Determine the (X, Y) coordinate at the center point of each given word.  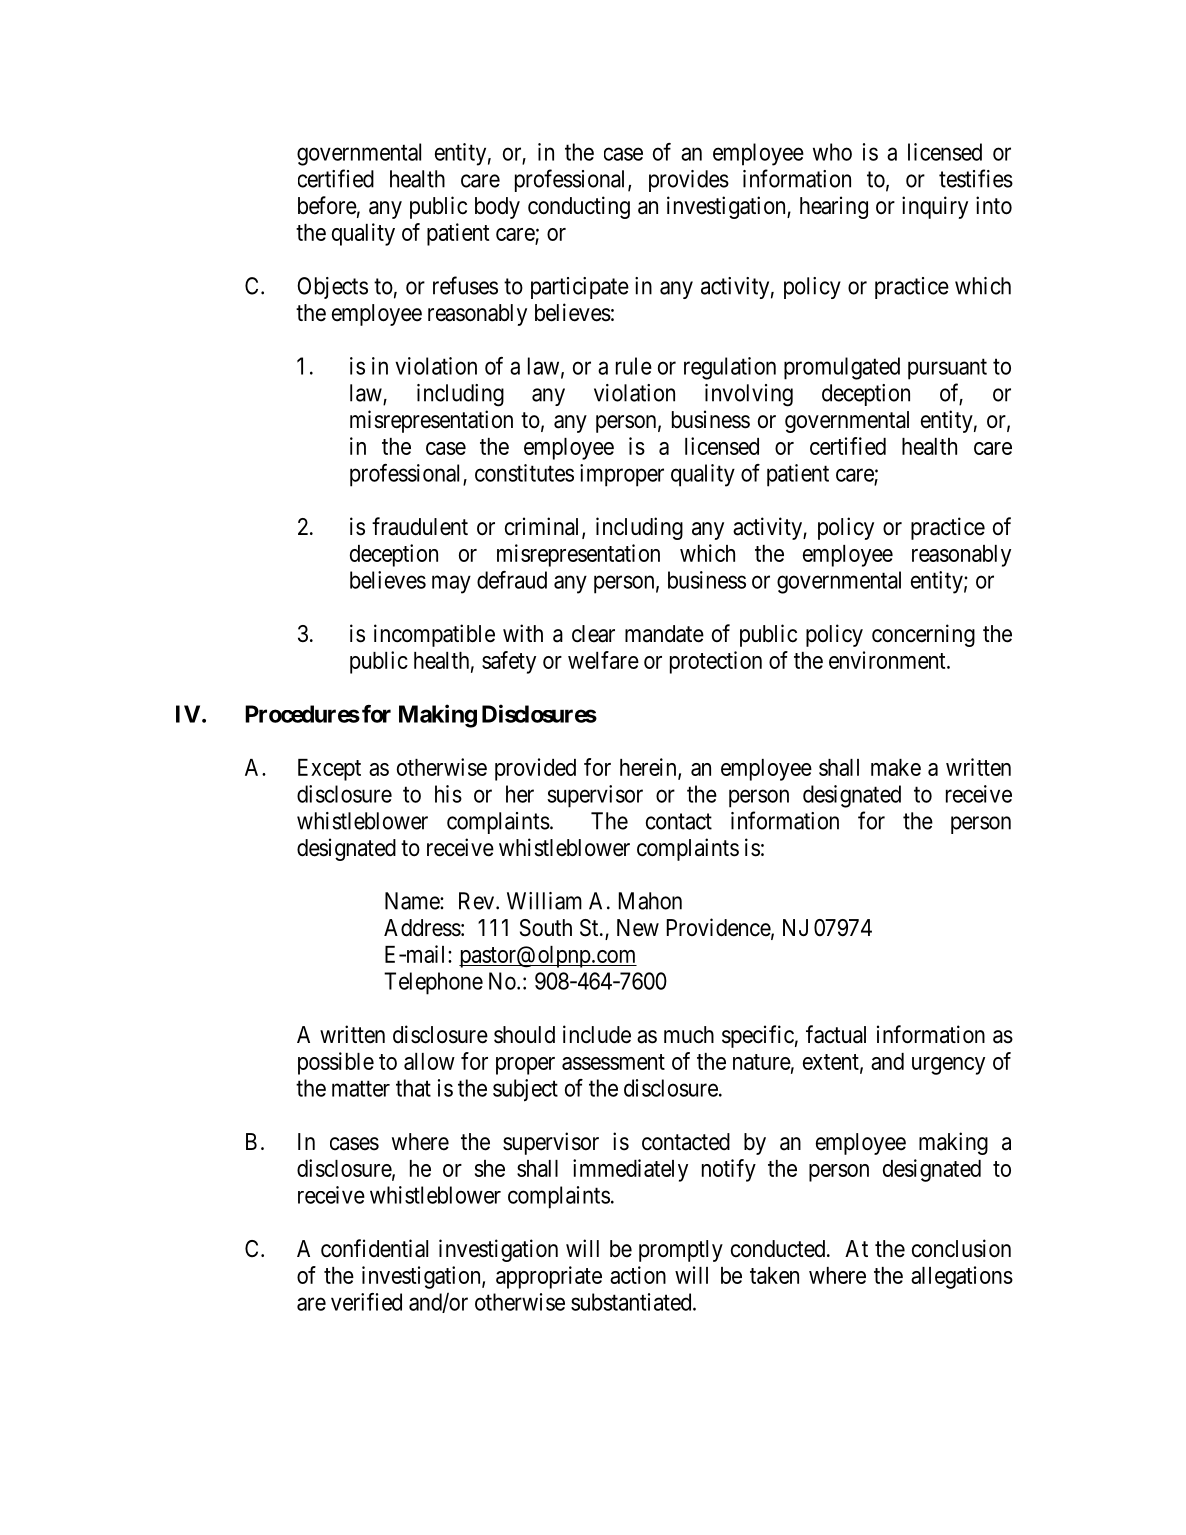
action (638, 1275)
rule (634, 366)
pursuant (947, 369)
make (896, 767)
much (689, 1035)
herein (649, 768)
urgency (948, 1066)
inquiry (935, 207)
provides (689, 181)
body (497, 208)
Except (329, 770)
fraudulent (420, 526)
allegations (962, 1277)
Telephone (433, 983)
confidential (374, 1248)
